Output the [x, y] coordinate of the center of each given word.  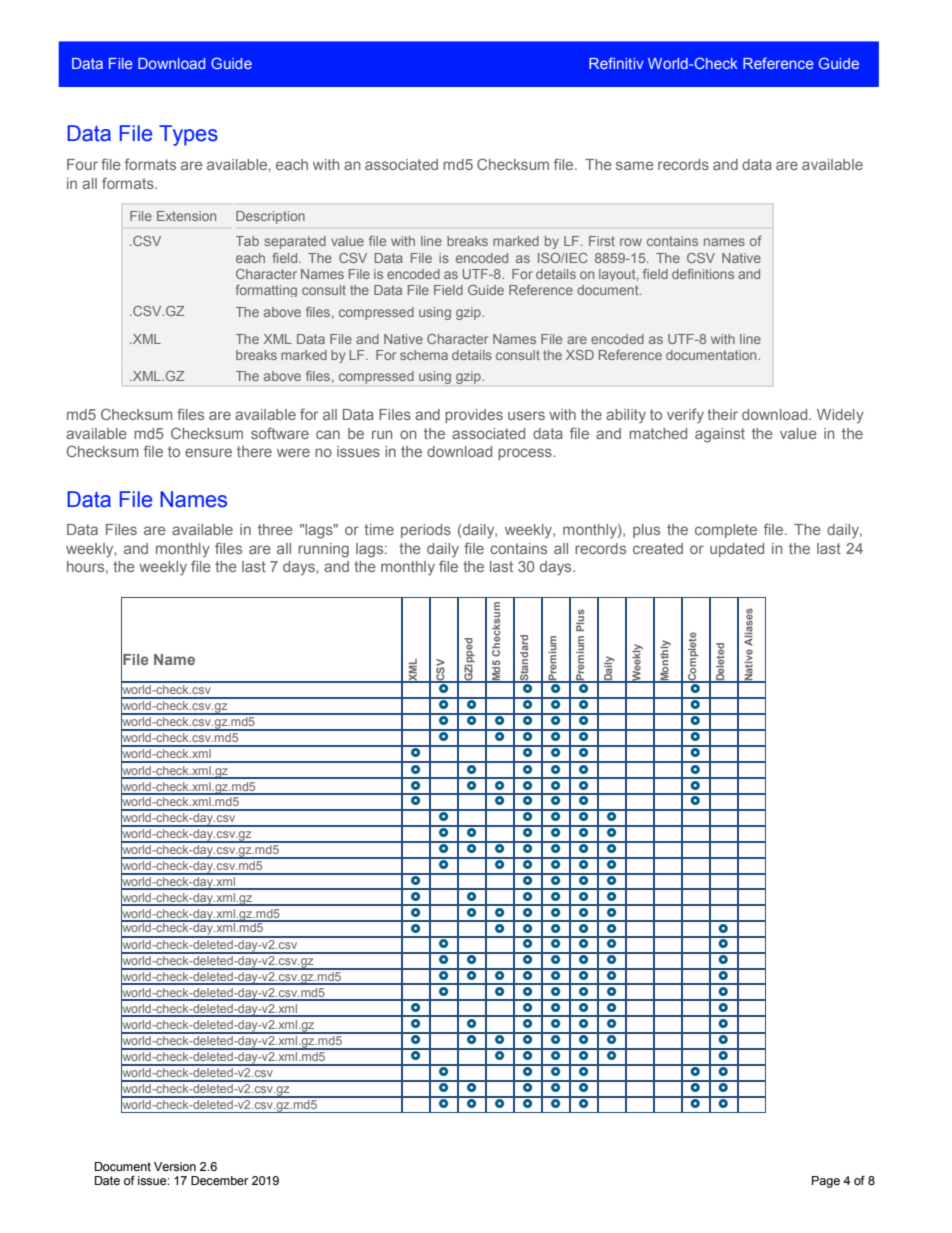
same [635, 165]
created [658, 548]
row [631, 242]
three [275, 529]
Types [188, 135]
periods [426, 531]
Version [175, 1167]
